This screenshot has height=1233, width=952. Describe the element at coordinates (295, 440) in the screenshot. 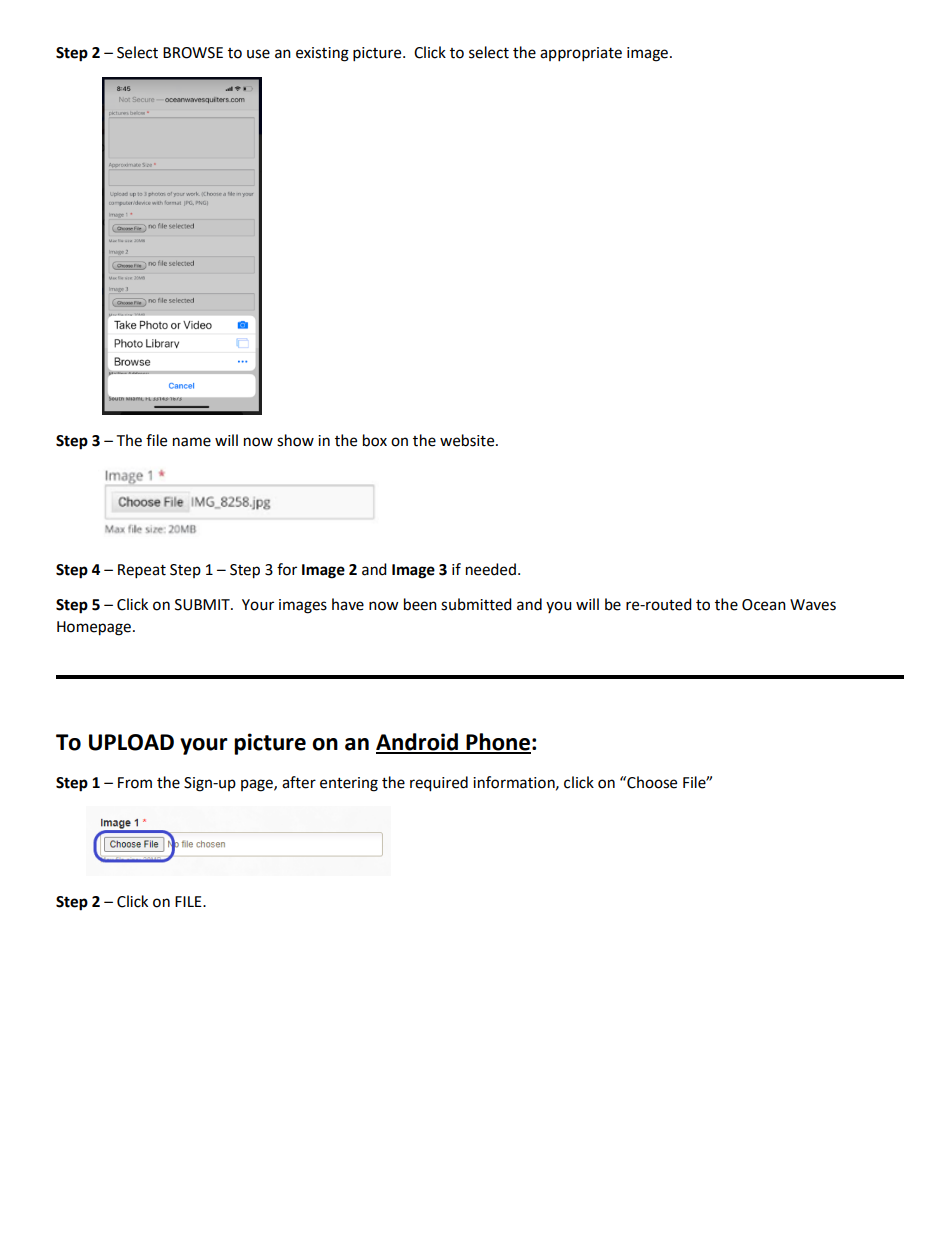

I see `show` at that location.
